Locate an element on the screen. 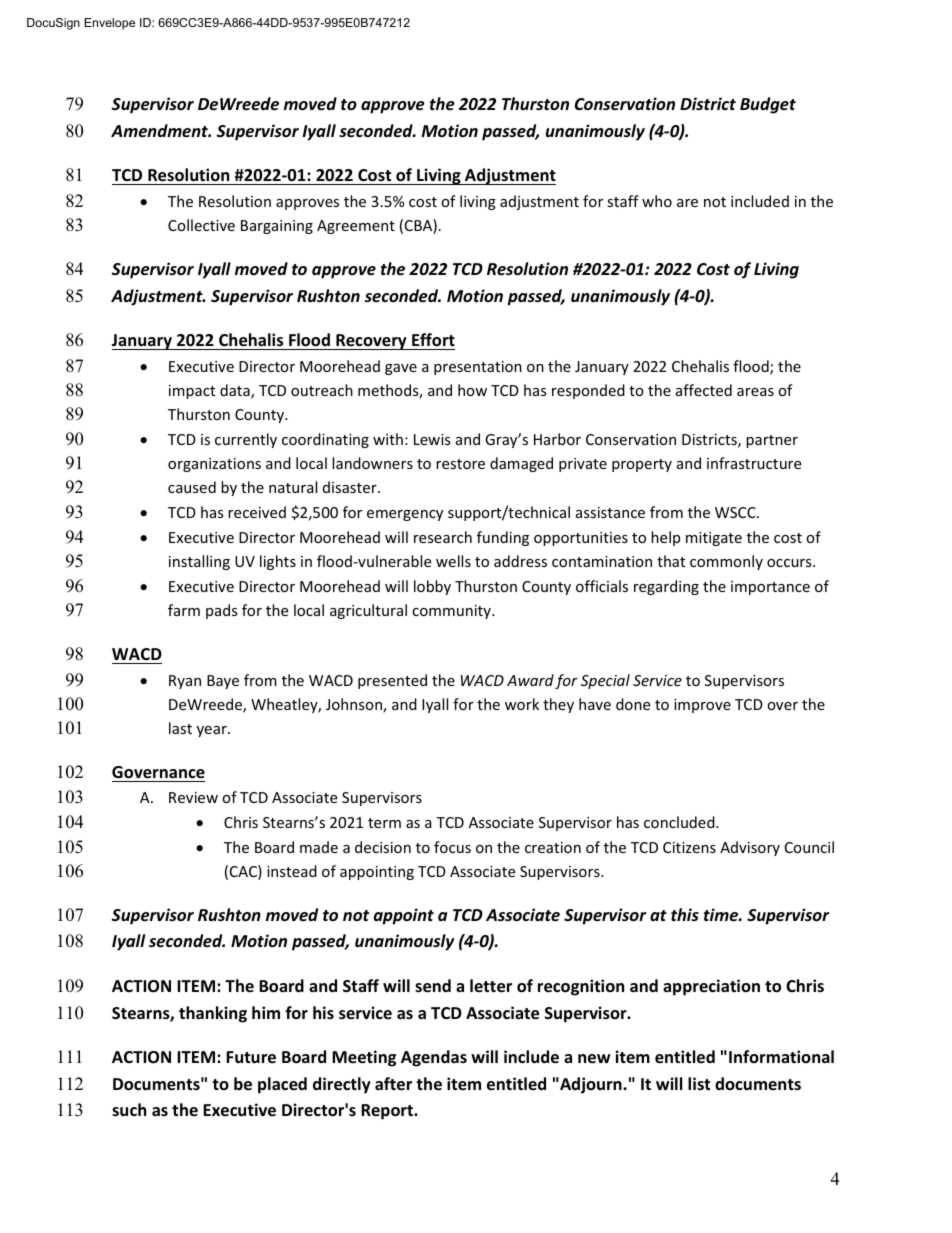  work is located at coordinates (522, 704).
